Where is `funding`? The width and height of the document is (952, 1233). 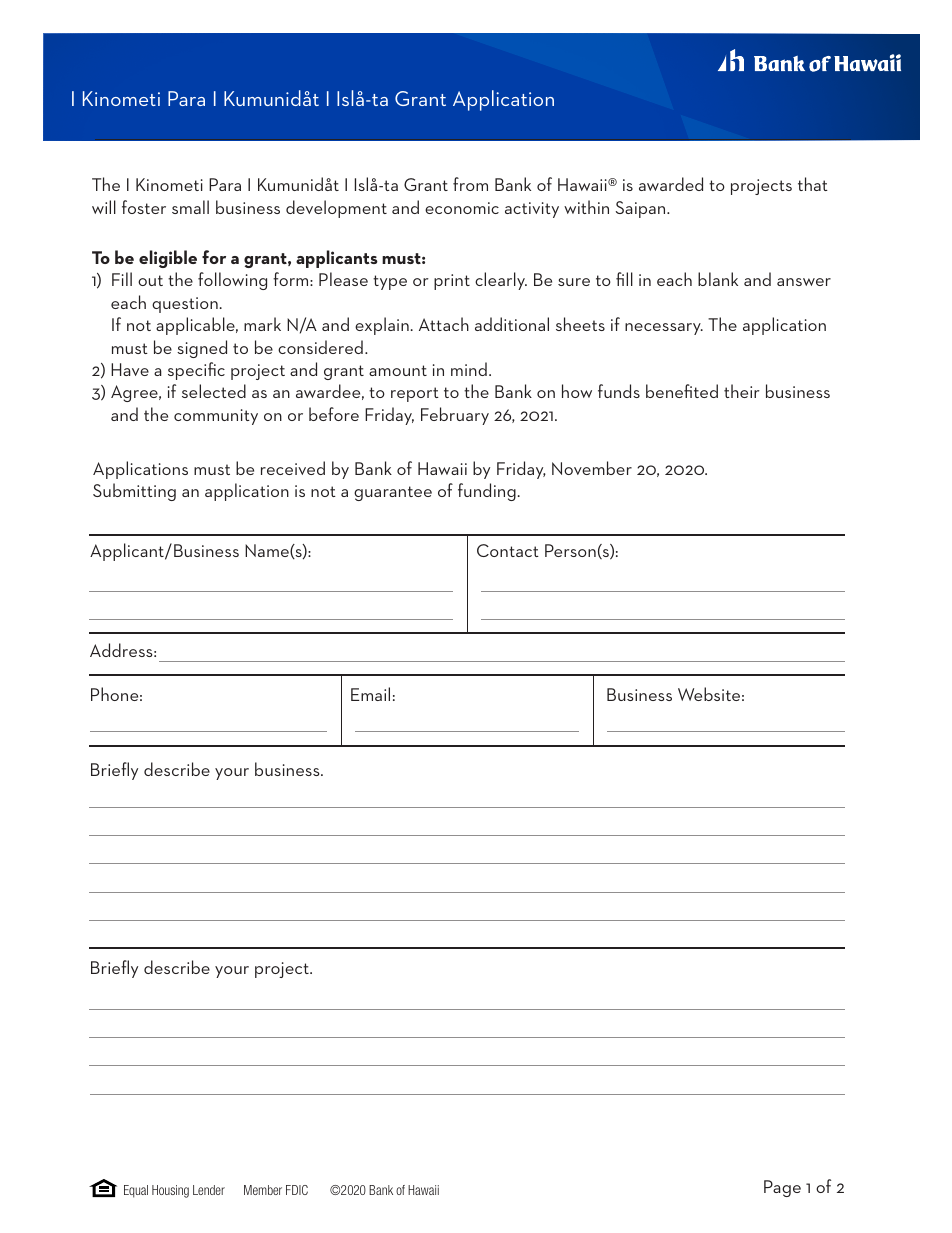
funding is located at coordinates (487, 492).
